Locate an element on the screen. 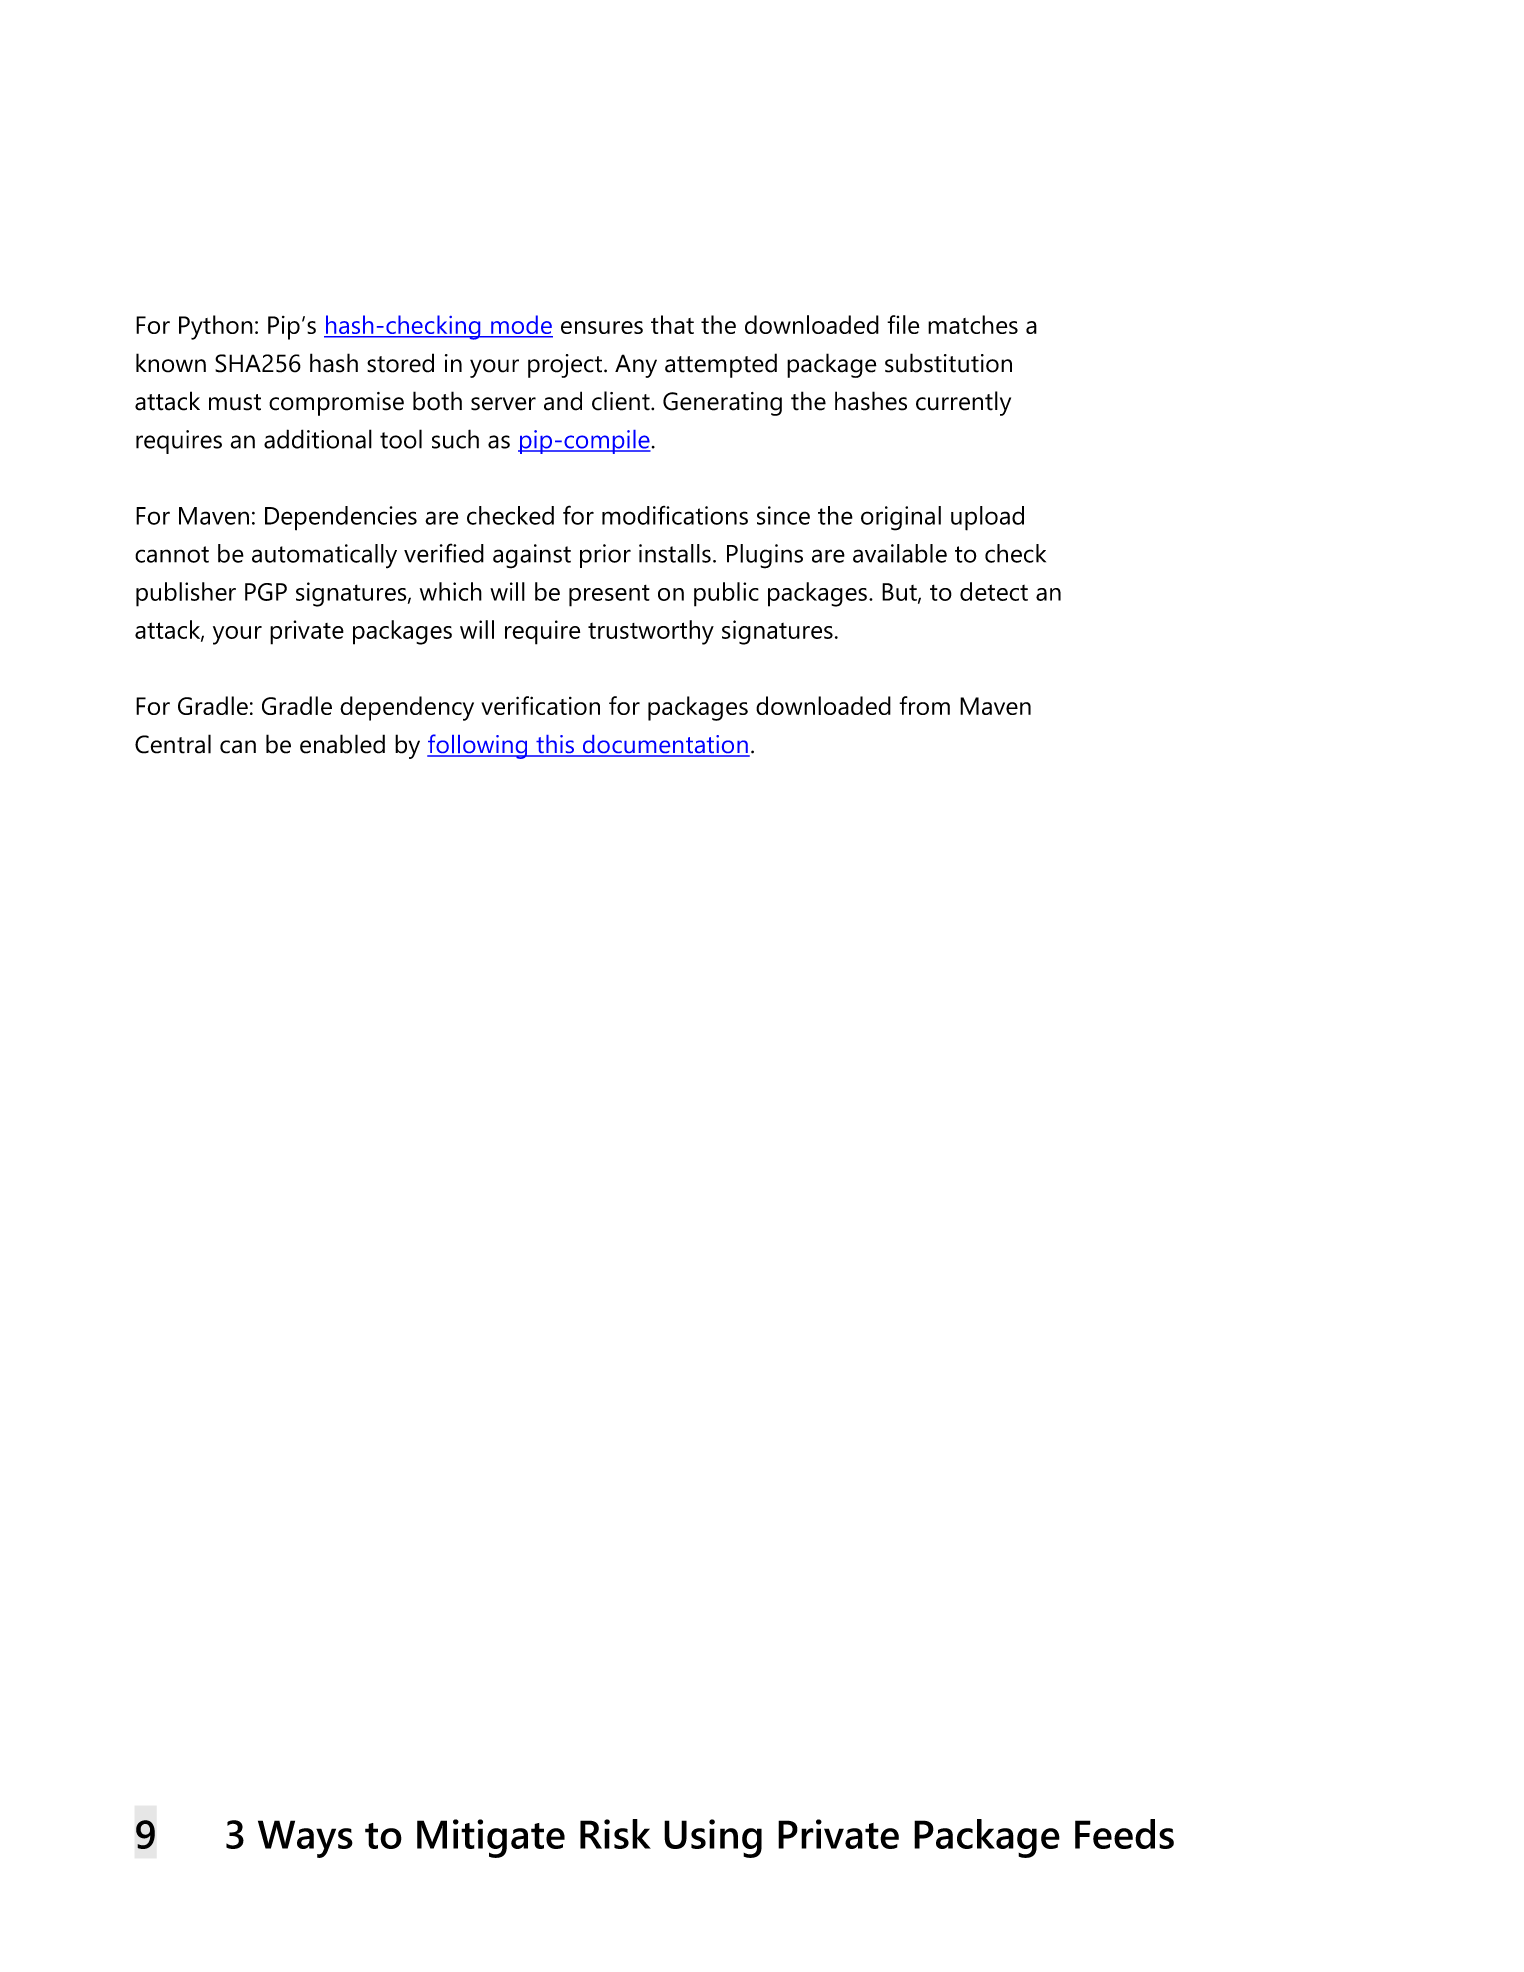 The image size is (1524, 1972). Risk is located at coordinates (615, 1834).
